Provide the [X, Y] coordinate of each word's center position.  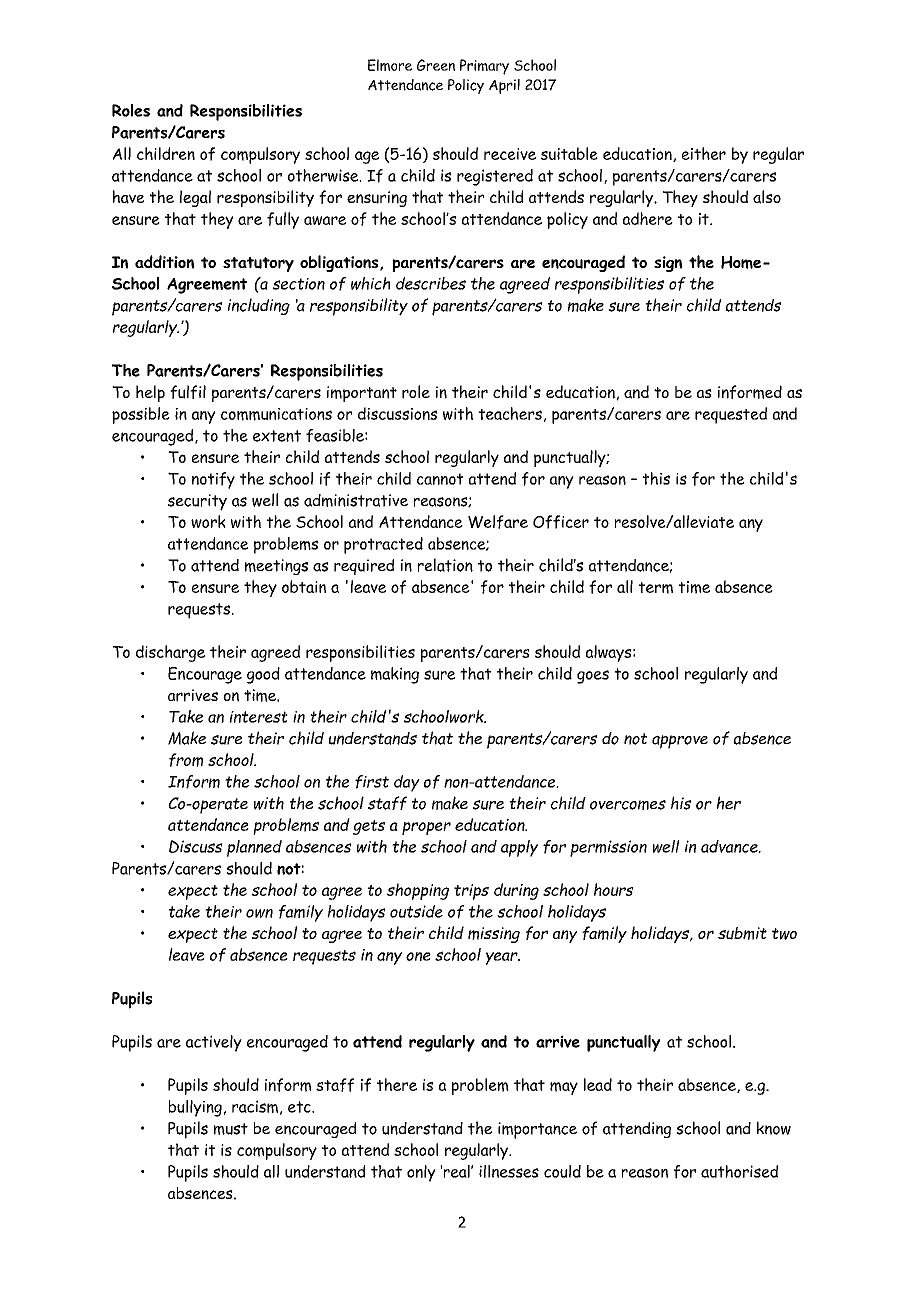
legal [195, 198]
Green [436, 65]
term [655, 588]
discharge [170, 653]
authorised [739, 1171]
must [231, 1129]
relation [445, 565]
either [704, 153]
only [421, 1173]
